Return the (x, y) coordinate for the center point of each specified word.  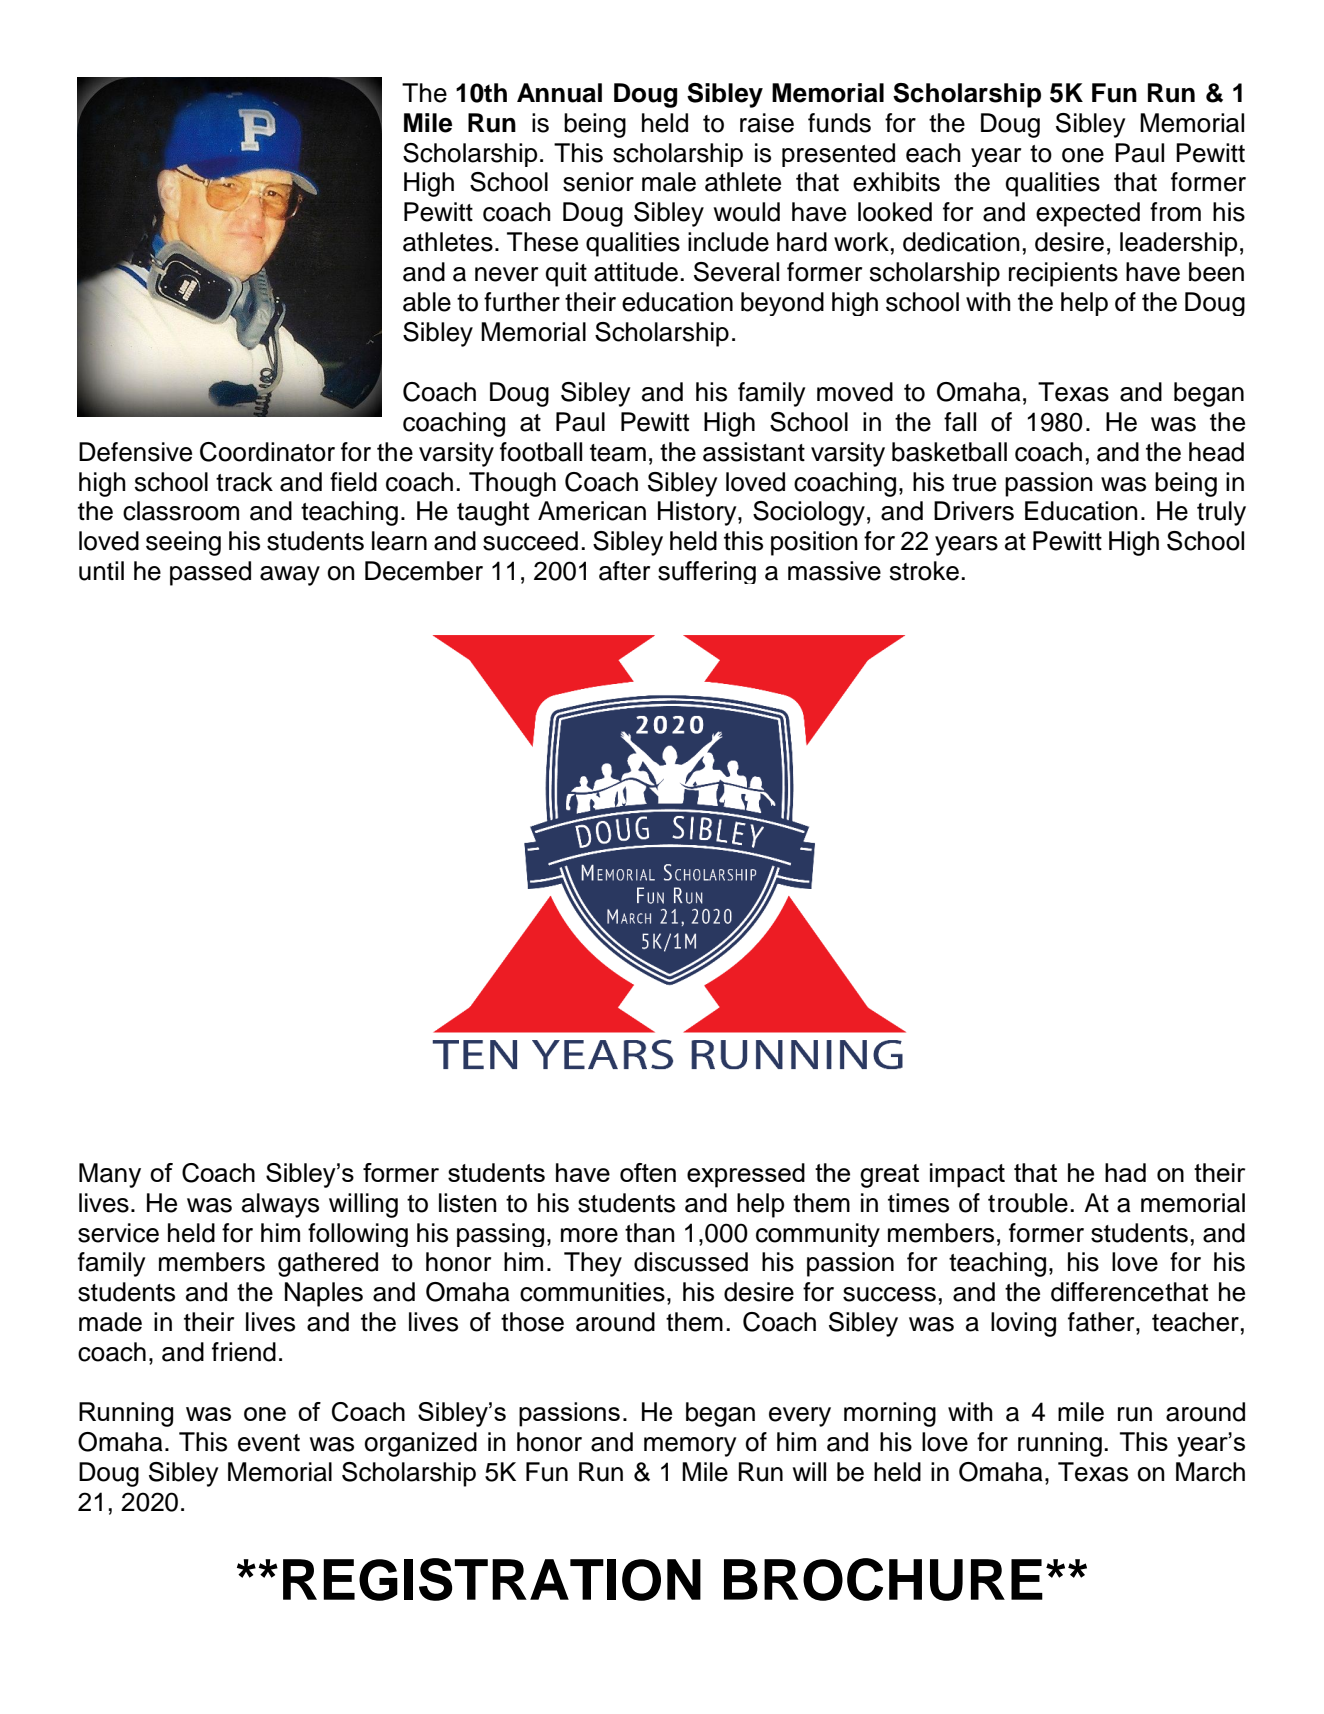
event (269, 1443)
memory (690, 1447)
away (290, 576)
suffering (707, 572)
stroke (924, 571)
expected (1088, 214)
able (427, 302)
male (669, 182)
